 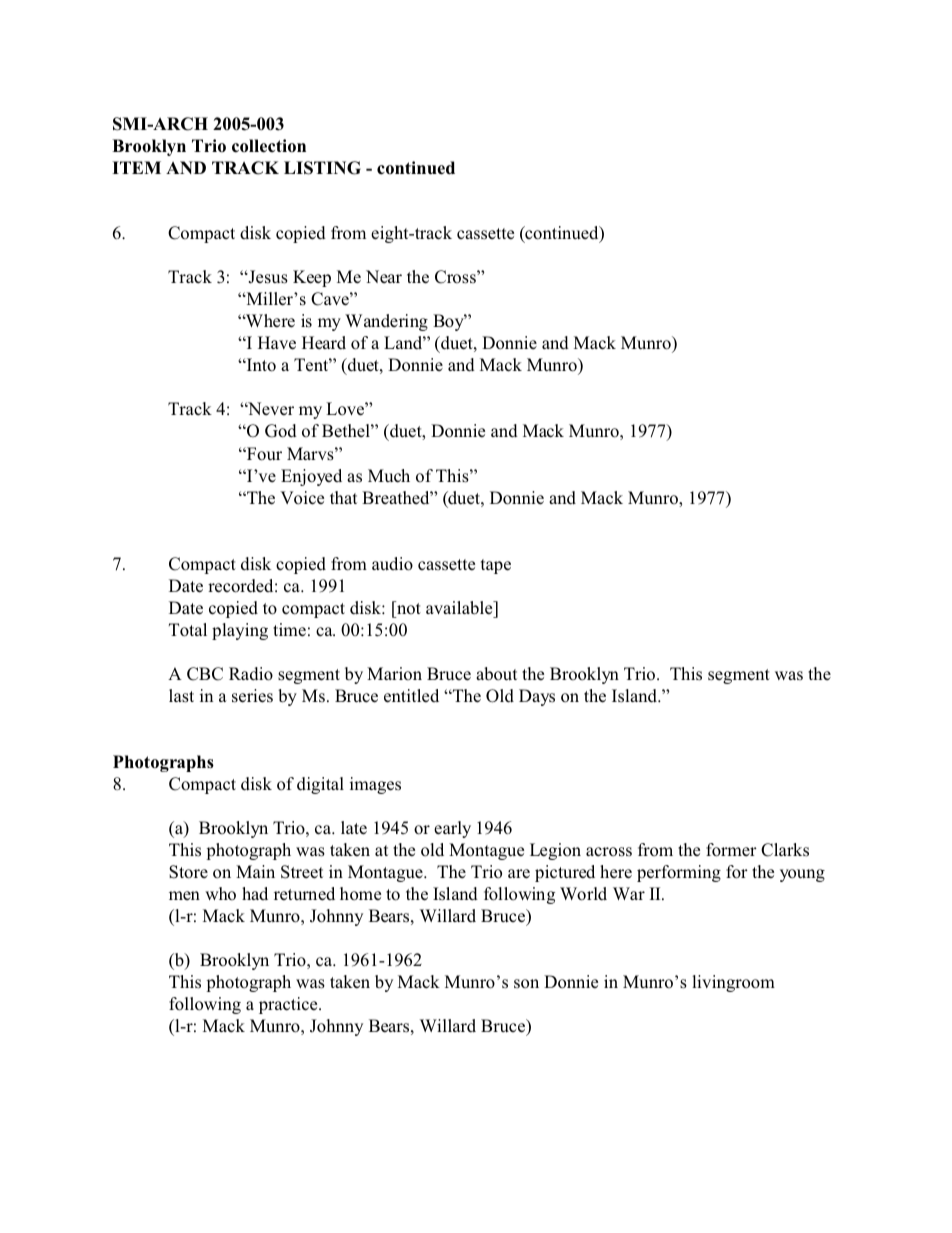 What do you see at coordinates (731, 850) in the screenshot?
I see `former` at bounding box center [731, 850].
